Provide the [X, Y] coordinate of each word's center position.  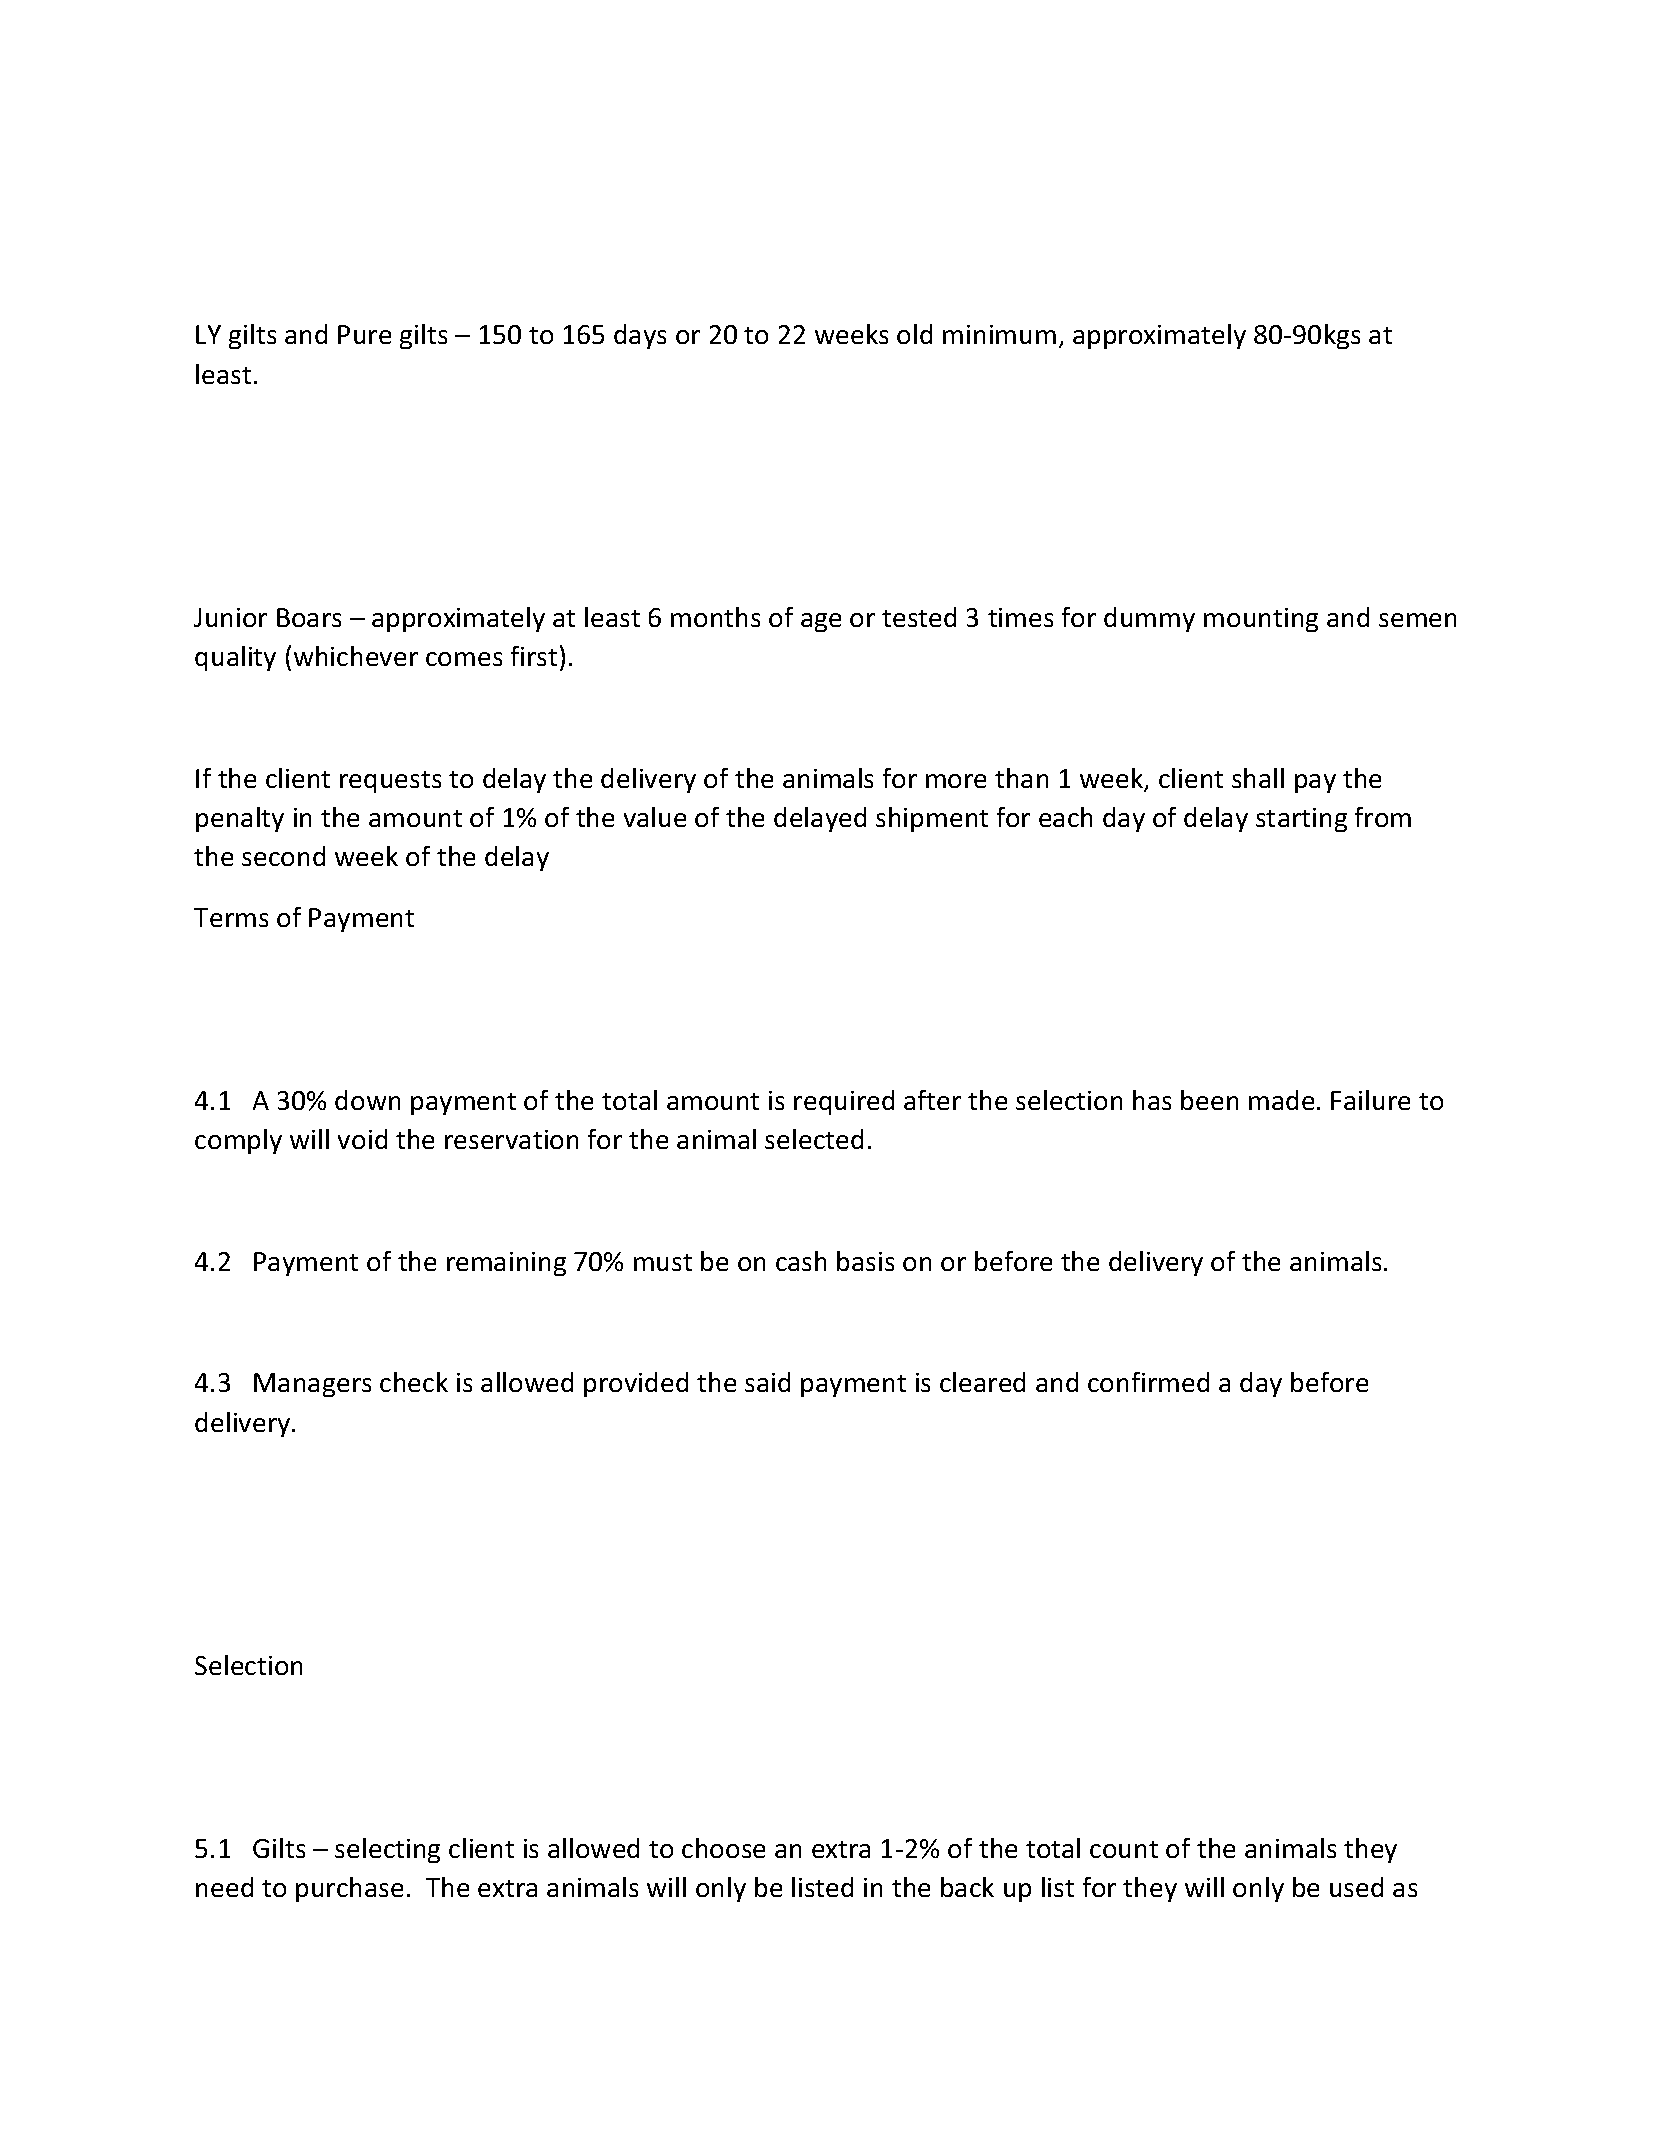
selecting [387, 1850]
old [914, 334]
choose [723, 1848]
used [1356, 1887]
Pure [364, 334]
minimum [999, 334]
